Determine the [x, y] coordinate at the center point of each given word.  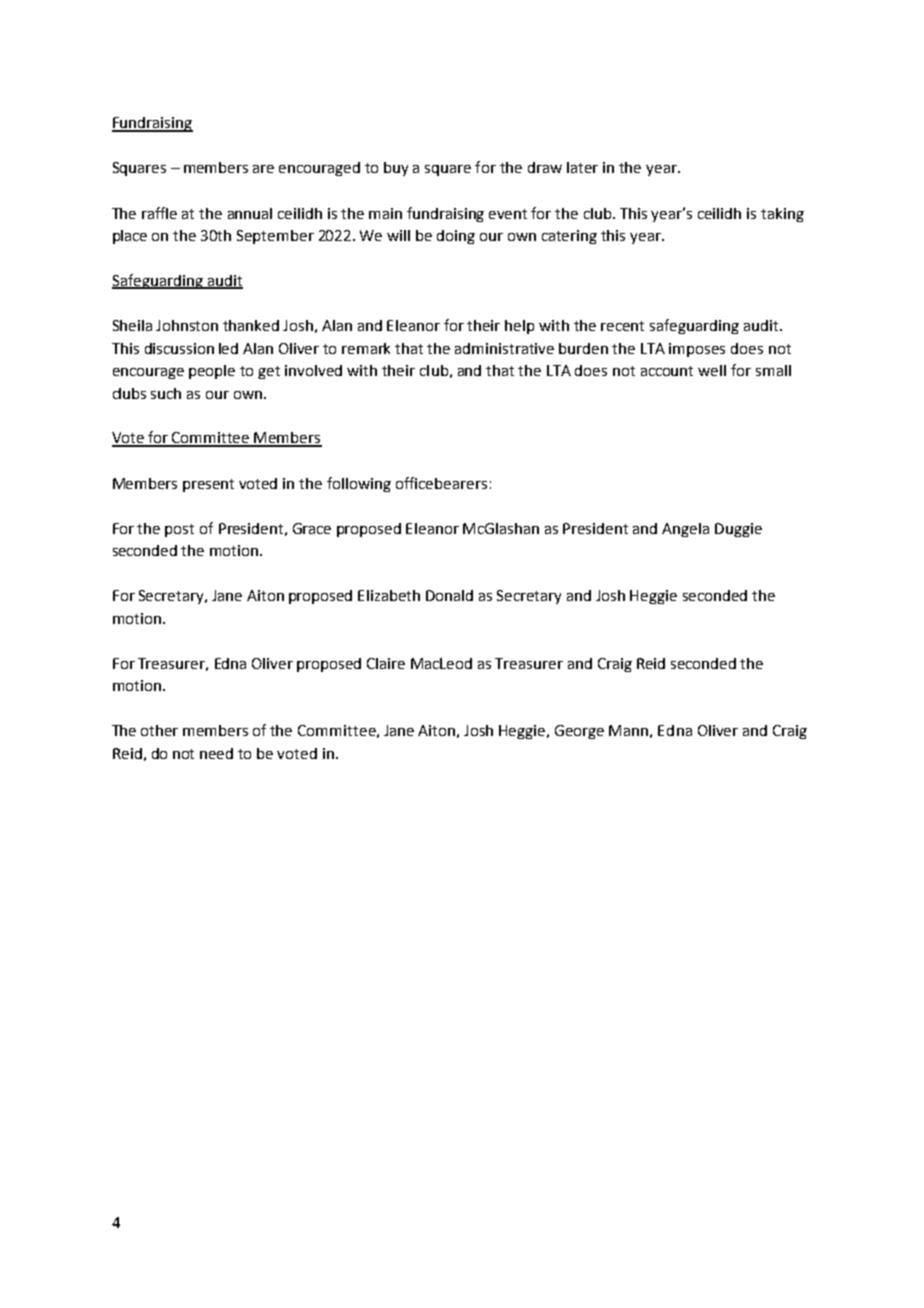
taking [782, 215]
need [216, 753]
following [359, 484]
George [579, 732]
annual [250, 213]
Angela [685, 530]
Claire [386, 663]
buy [396, 169]
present [208, 485]
